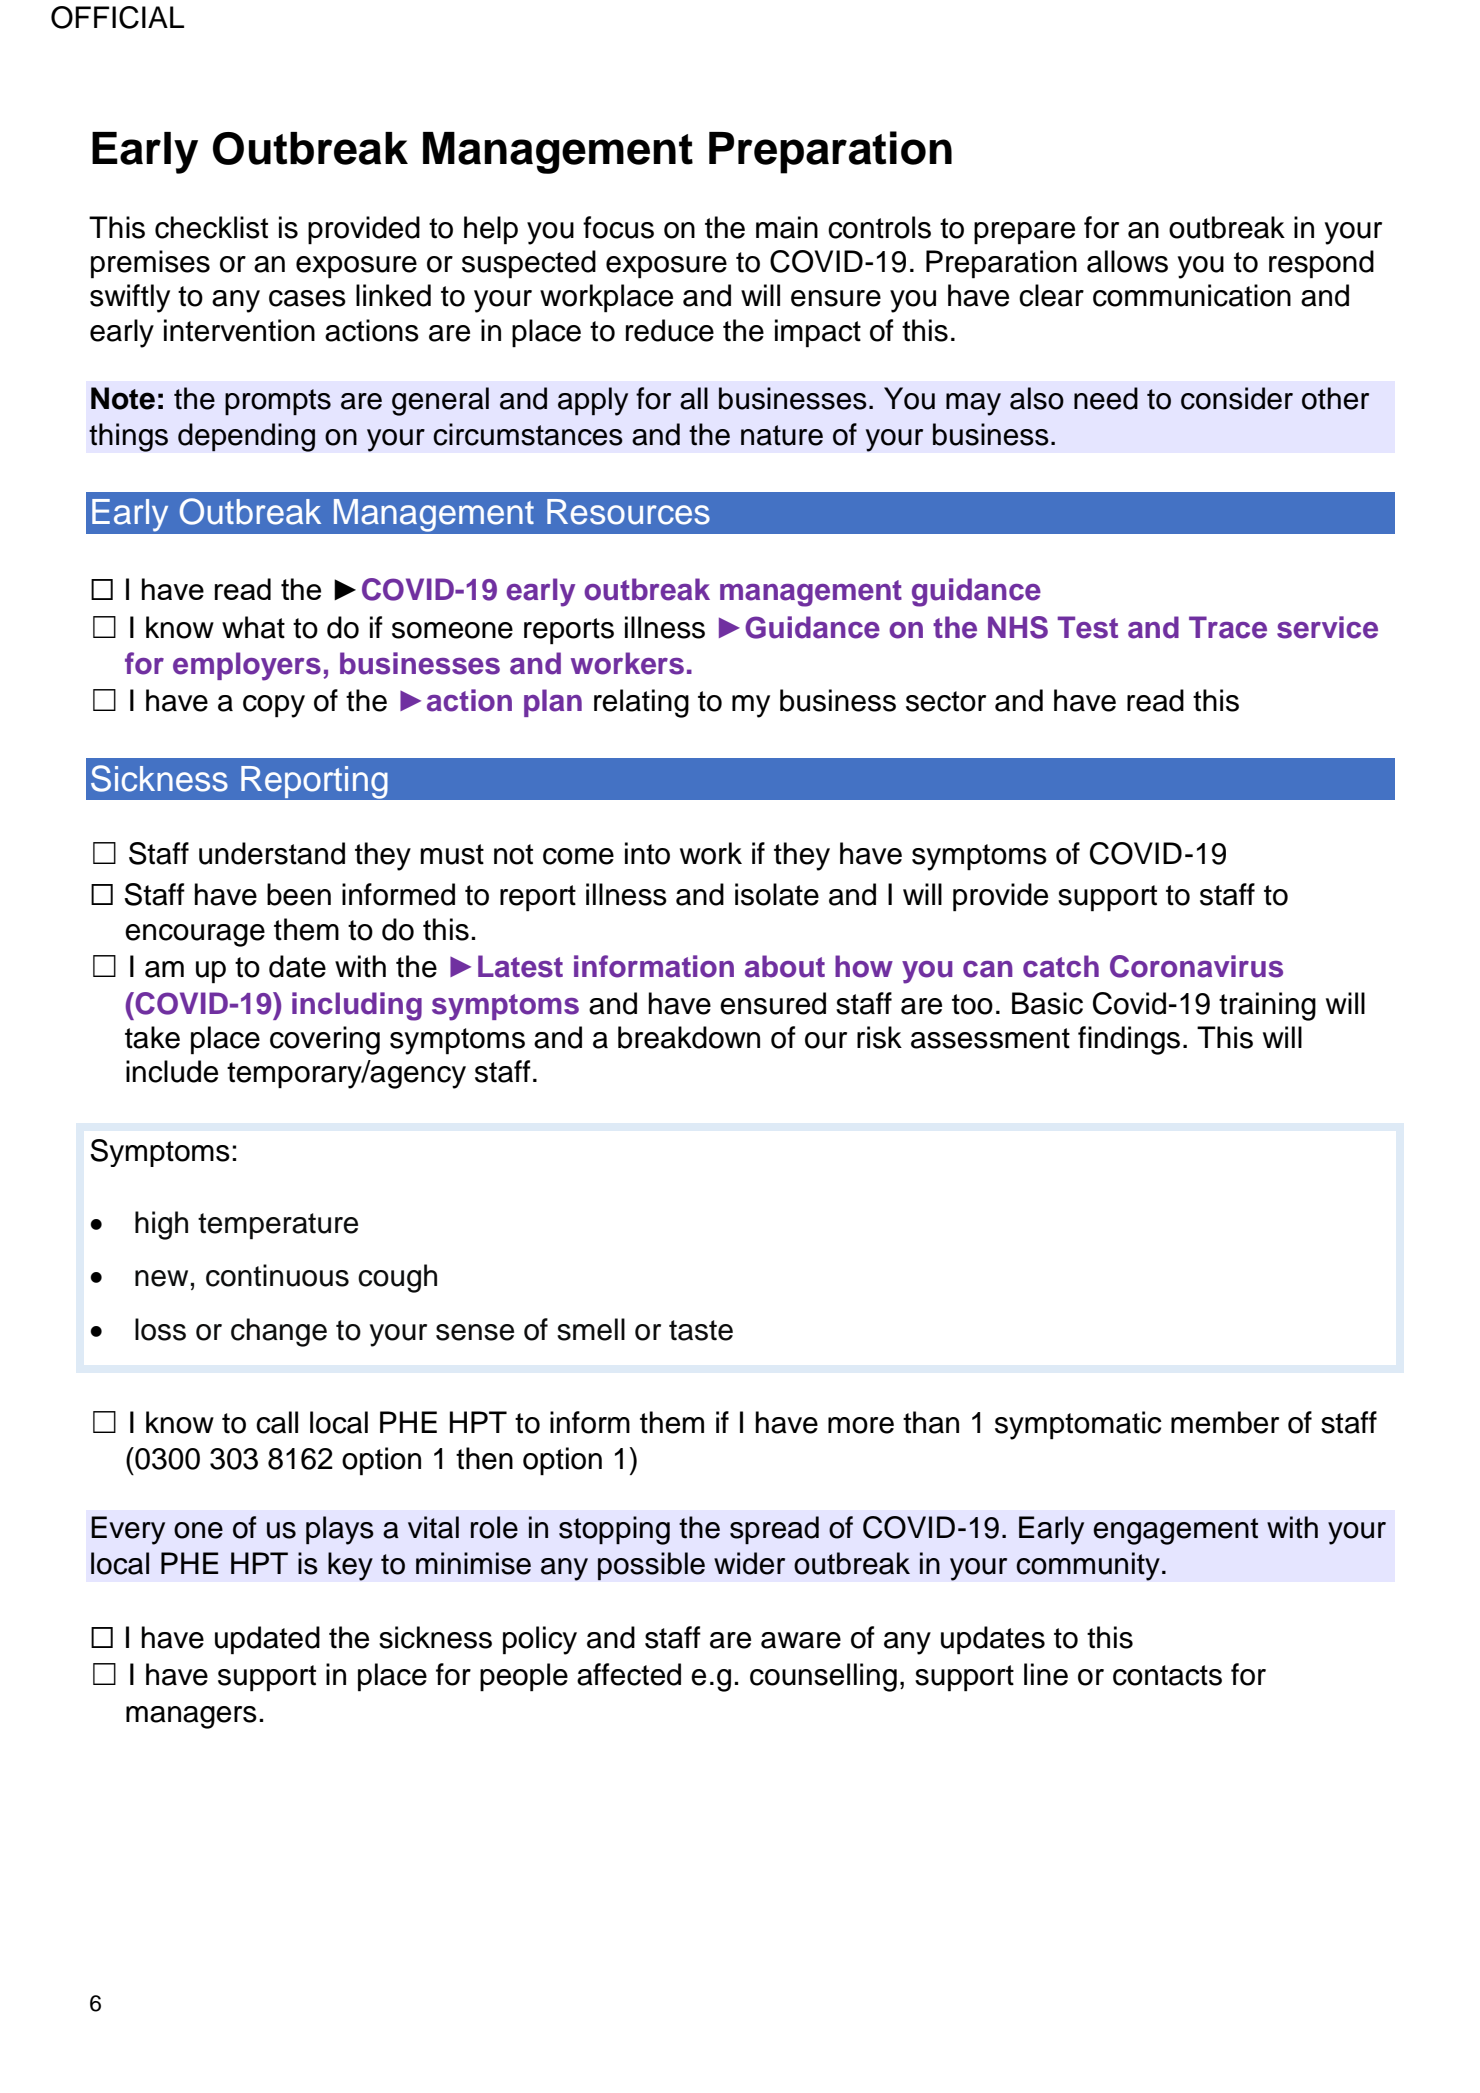 The height and width of the screenshot is (2093, 1480). I want to click on Coronavirus, so click(1196, 966).
